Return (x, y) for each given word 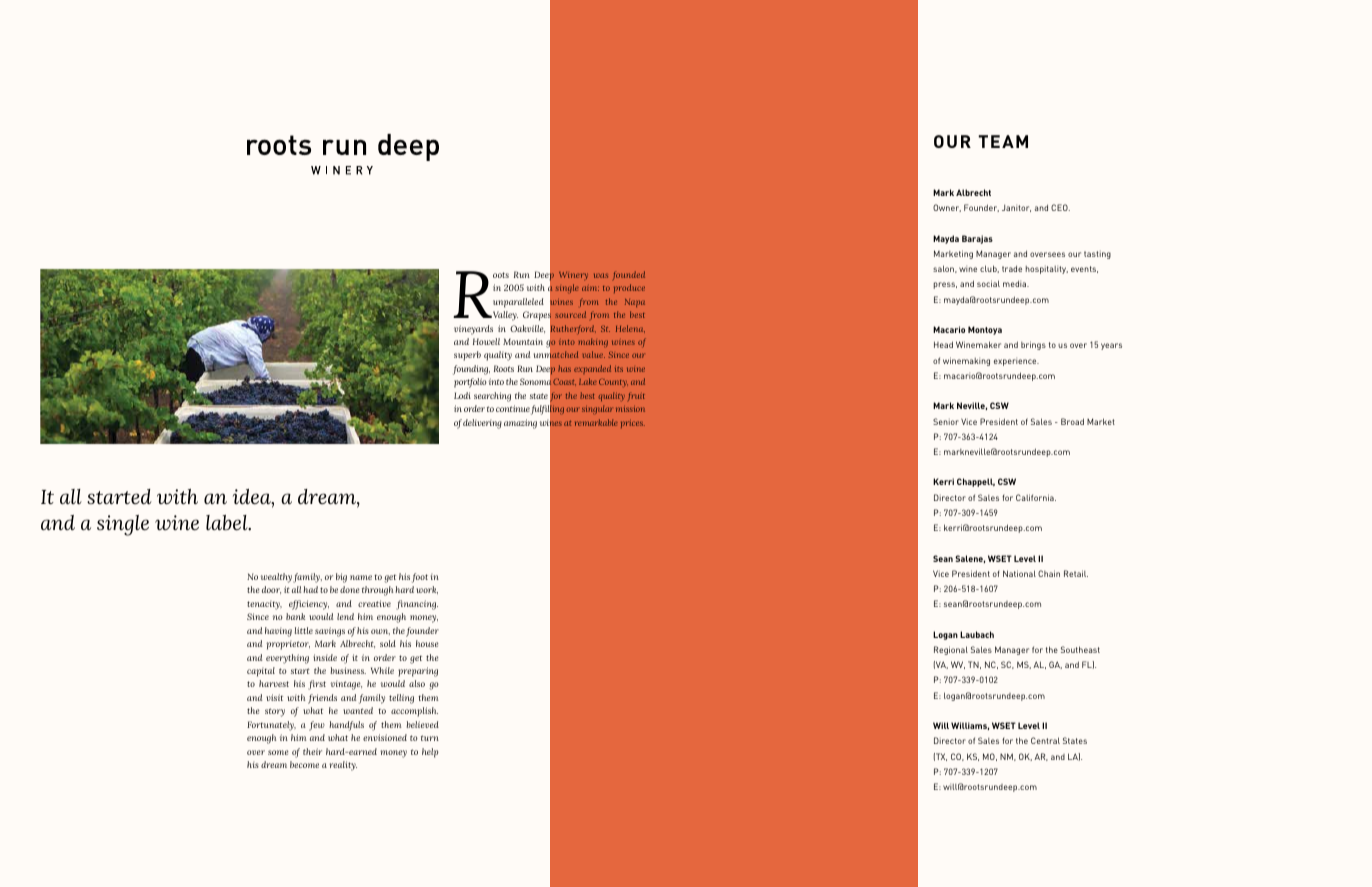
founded (629, 275)
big (341, 578)
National (1019, 573)
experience (1016, 362)
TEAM (1003, 141)
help (430, 753)
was (601, 275)
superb (467, 356)
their (312, 751)
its (619, 369)
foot (420, 578)
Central (1045, 740)
